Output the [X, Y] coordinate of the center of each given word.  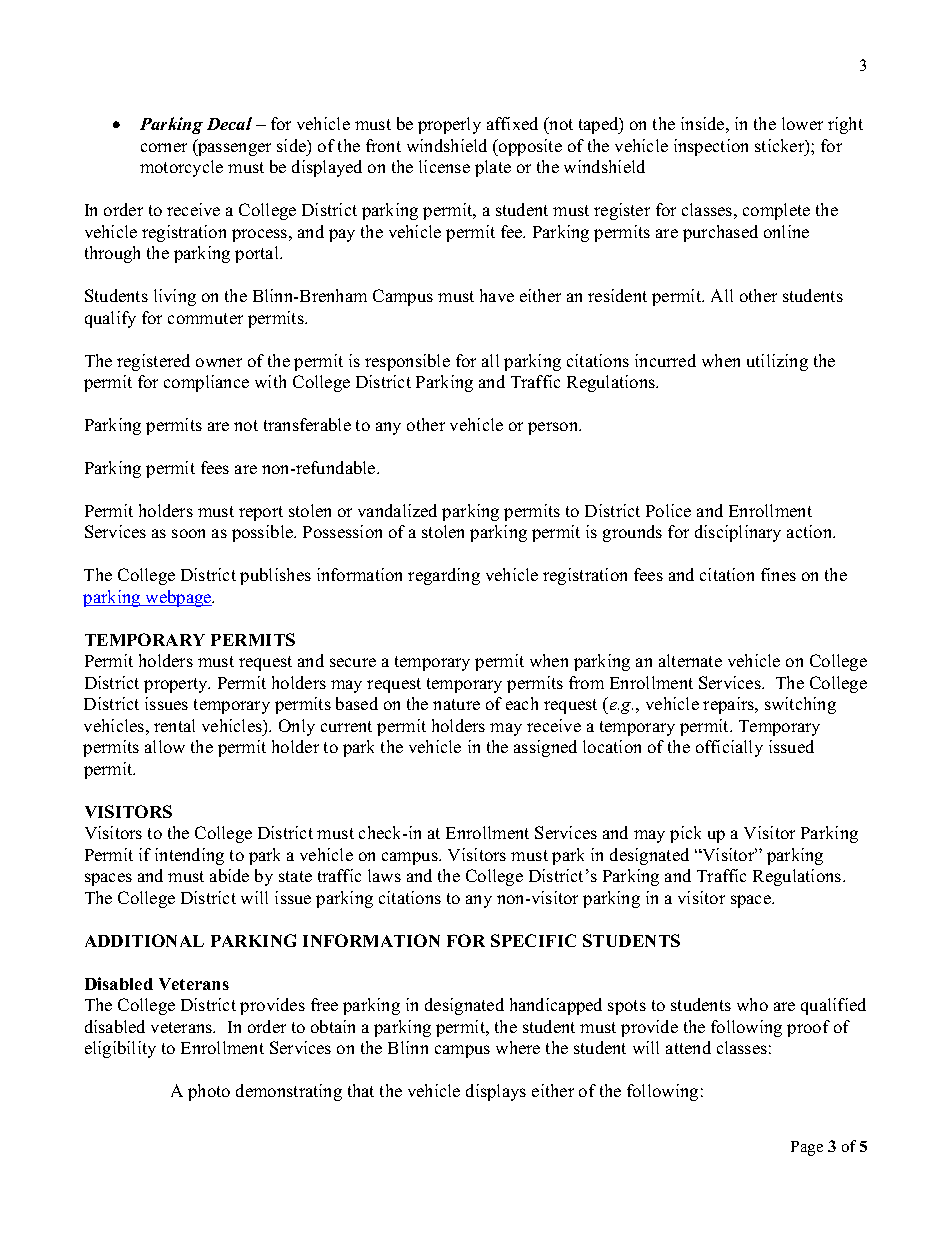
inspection [711, 147]
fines [778, 574]
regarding [444, 576]
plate [493, 168]
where [518, 1047]
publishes [275, 576]
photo [209, 1092]
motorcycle [181, 168]
